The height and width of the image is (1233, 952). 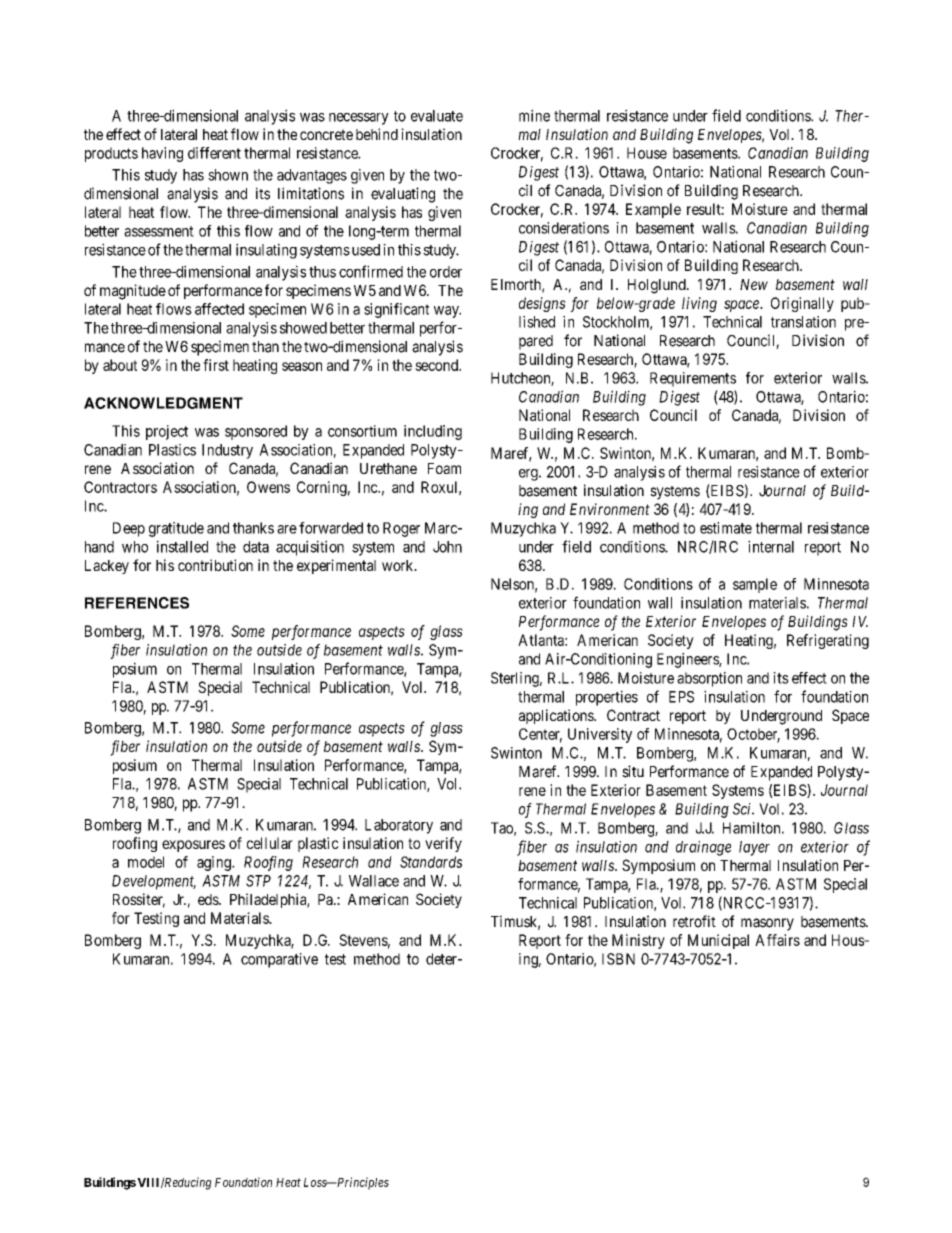 I want to click on installed, so click(x=182, y=546).
